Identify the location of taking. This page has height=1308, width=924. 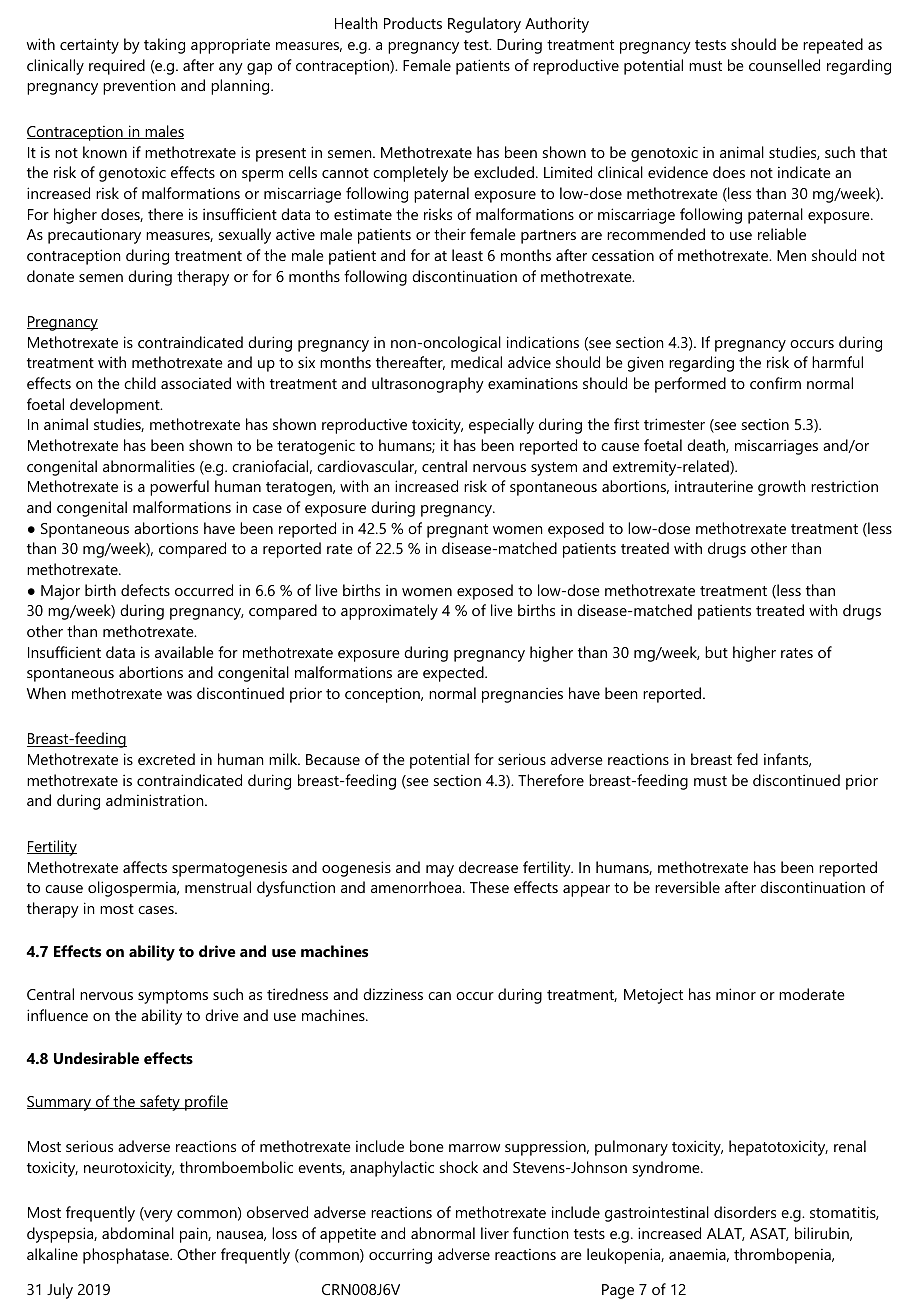
(164, 46).
